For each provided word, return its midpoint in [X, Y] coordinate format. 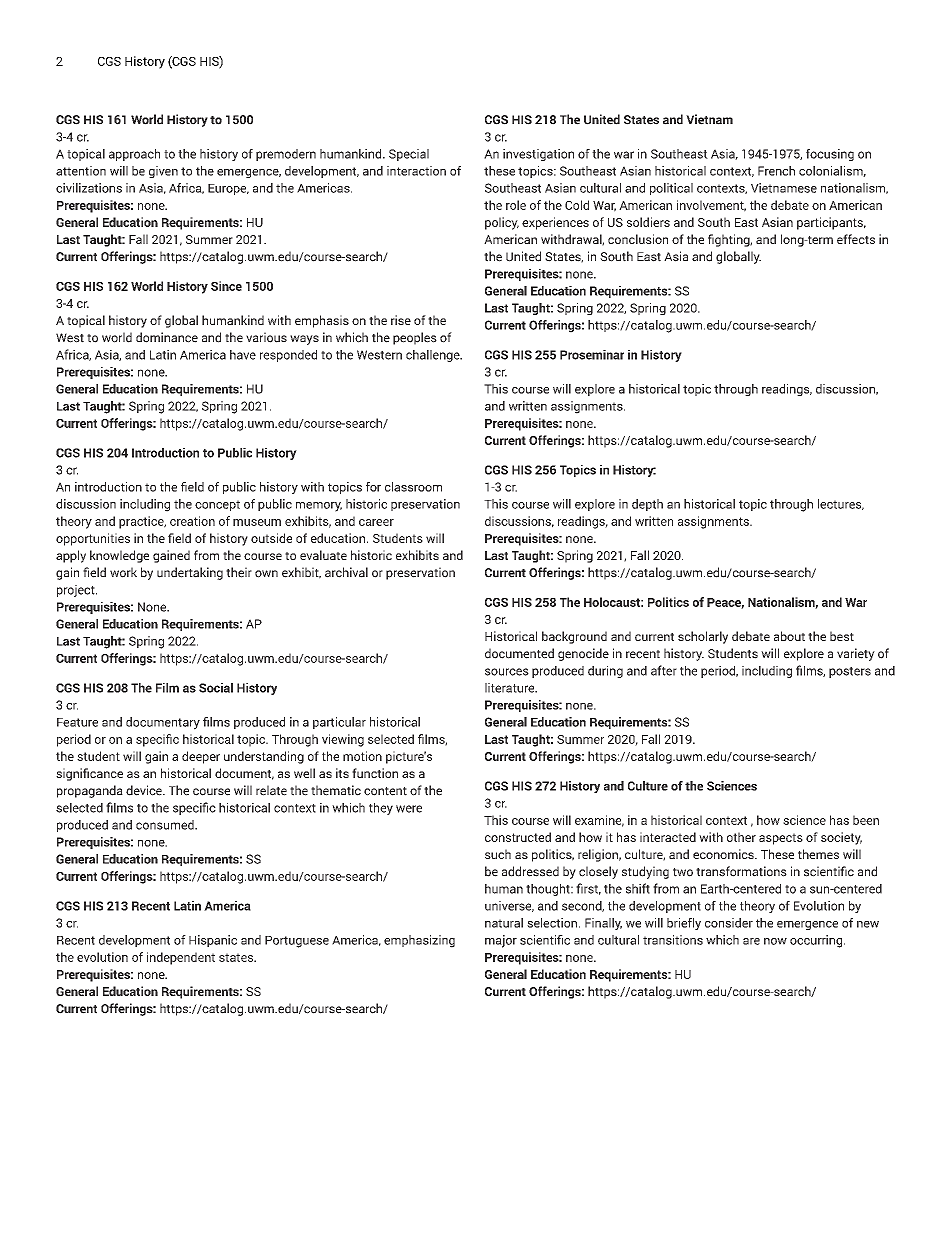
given [163, 172]
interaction [416, 171]
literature [511, 688]
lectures [841, 504]
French [776, 171]
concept [217, 505]
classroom [413, 487]
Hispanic [213, 941]
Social [216, 688]
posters [850, 672]
